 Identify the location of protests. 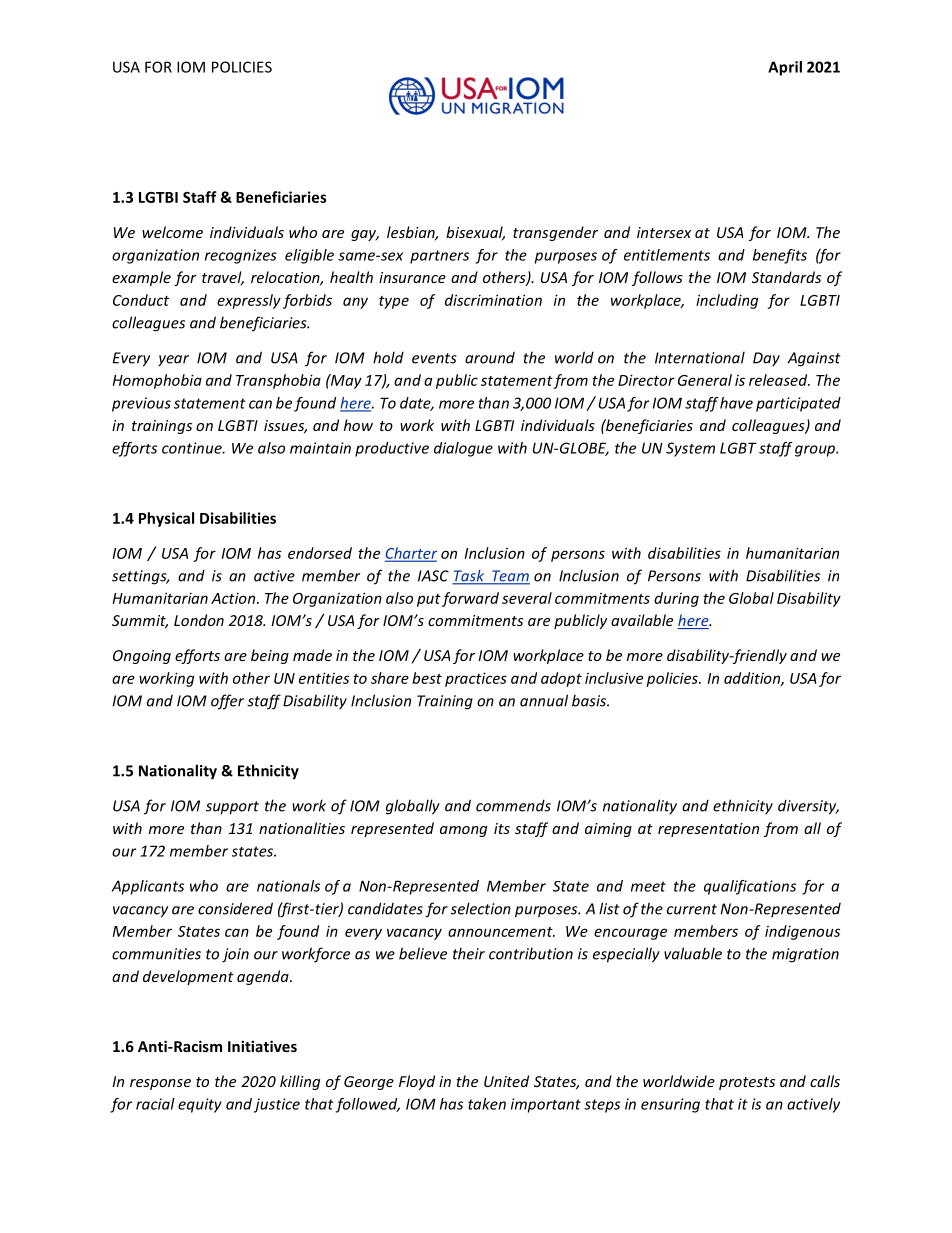
(747, 1083).
